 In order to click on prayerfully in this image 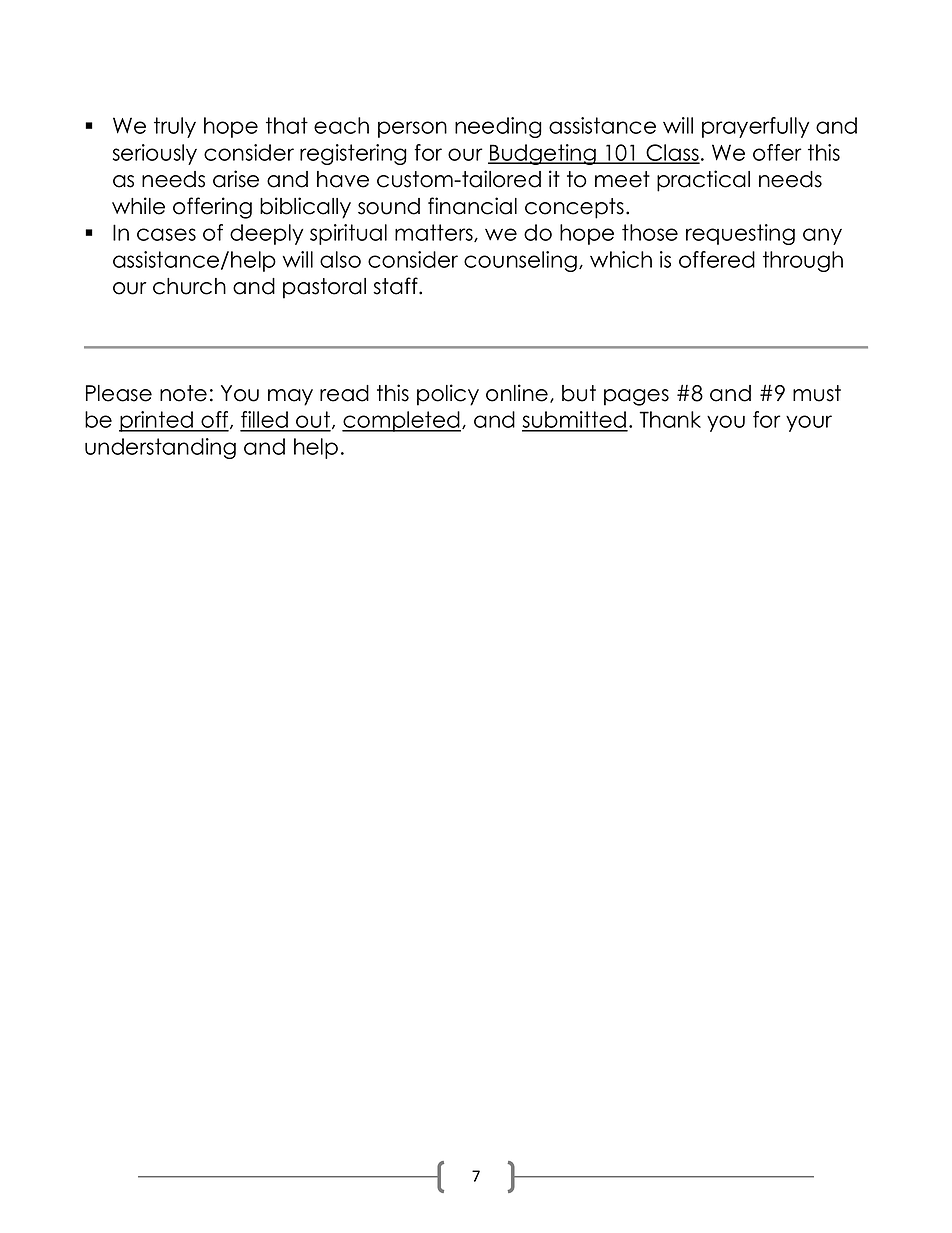, I will do `click(755, 127)`.
